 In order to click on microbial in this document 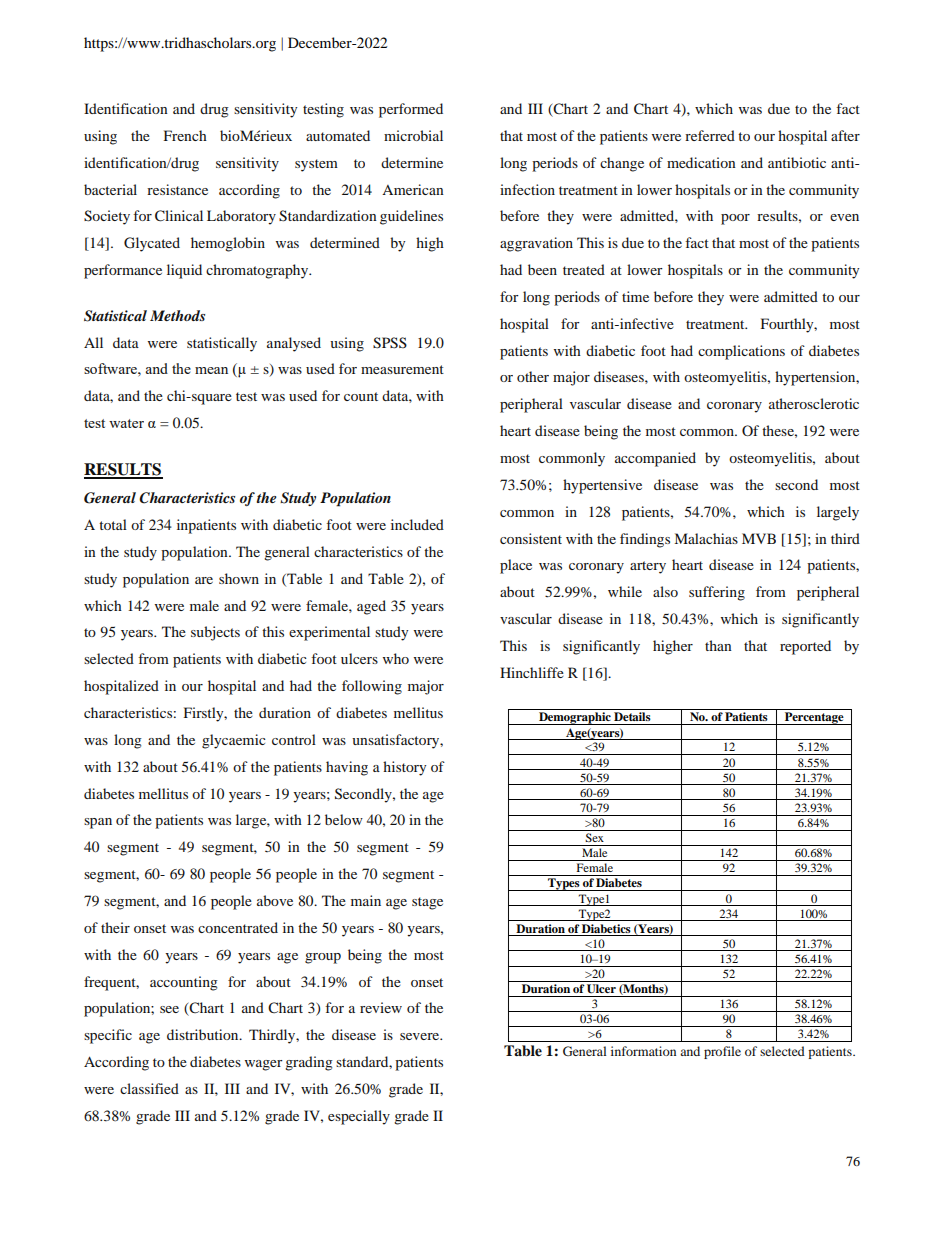, I will do `click(413, 135)`.
